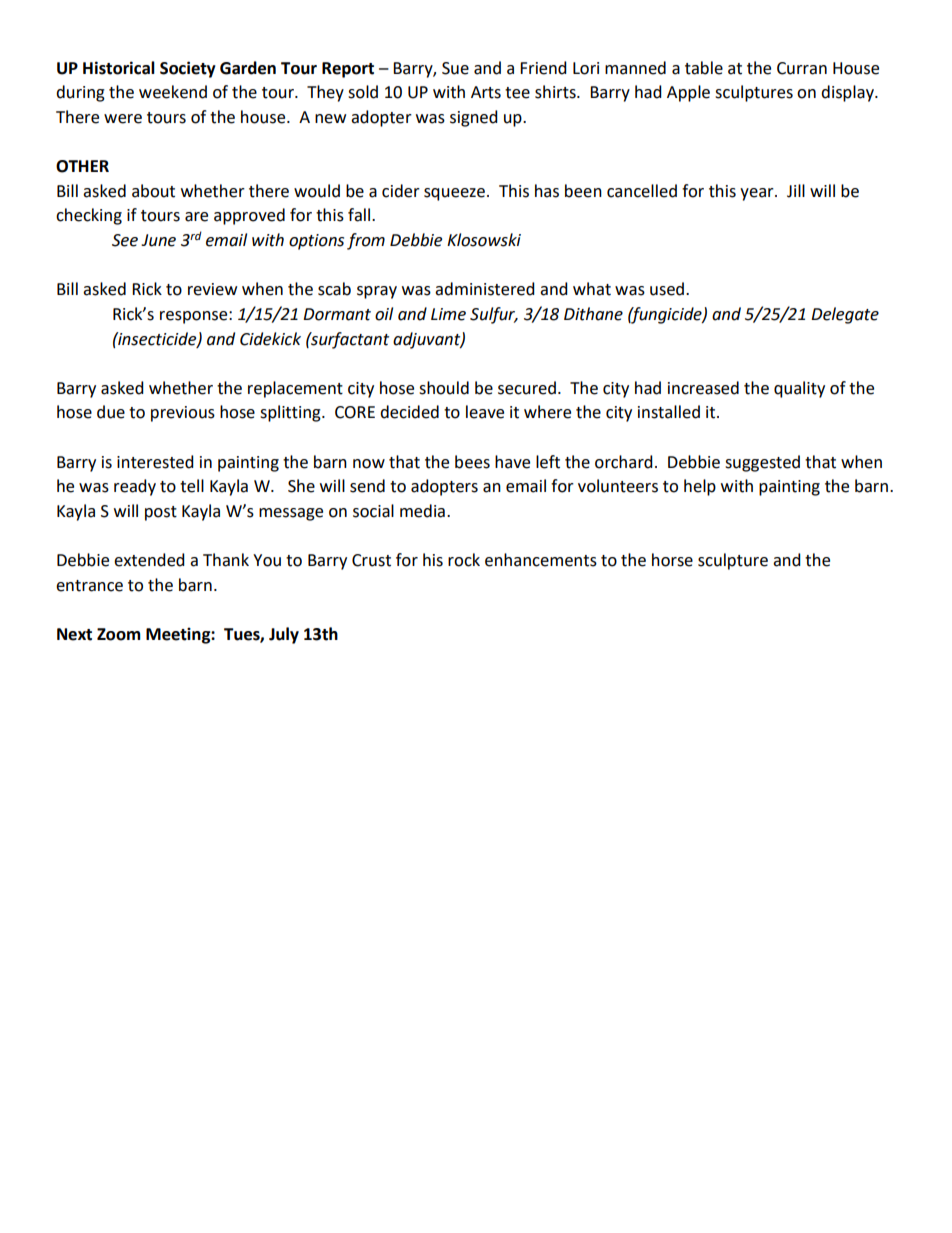 This image has width=952, height=1233. I want to click on Curran, so click(802, 68).
